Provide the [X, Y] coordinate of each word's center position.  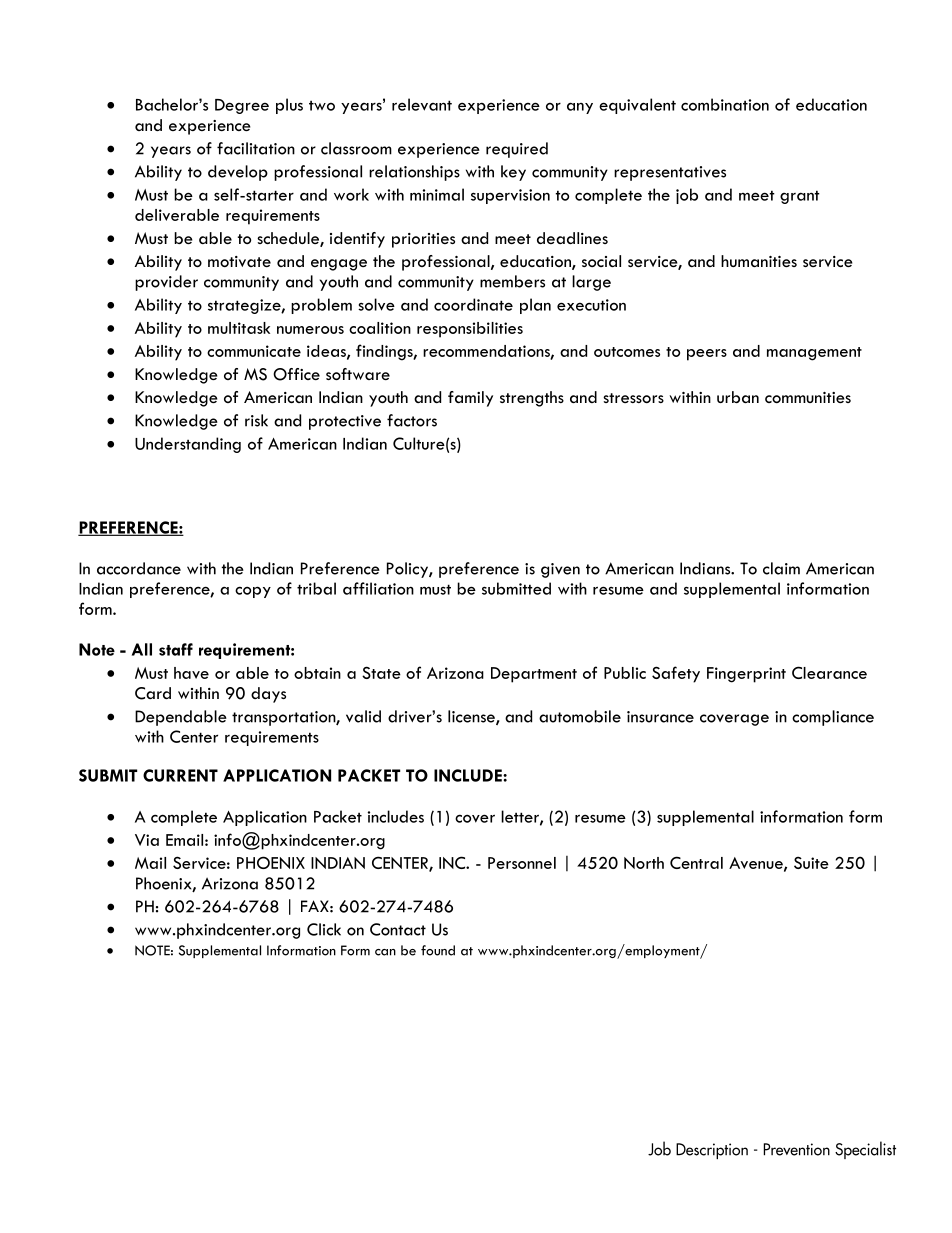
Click [324, 929]
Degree [242, 106]
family [470, 399]
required [517, 150]
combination [725, 104]
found [438, 950]
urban [738, 397]
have [191, 673]
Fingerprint [746, 675]
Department [534, 675]
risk [256, 420]
